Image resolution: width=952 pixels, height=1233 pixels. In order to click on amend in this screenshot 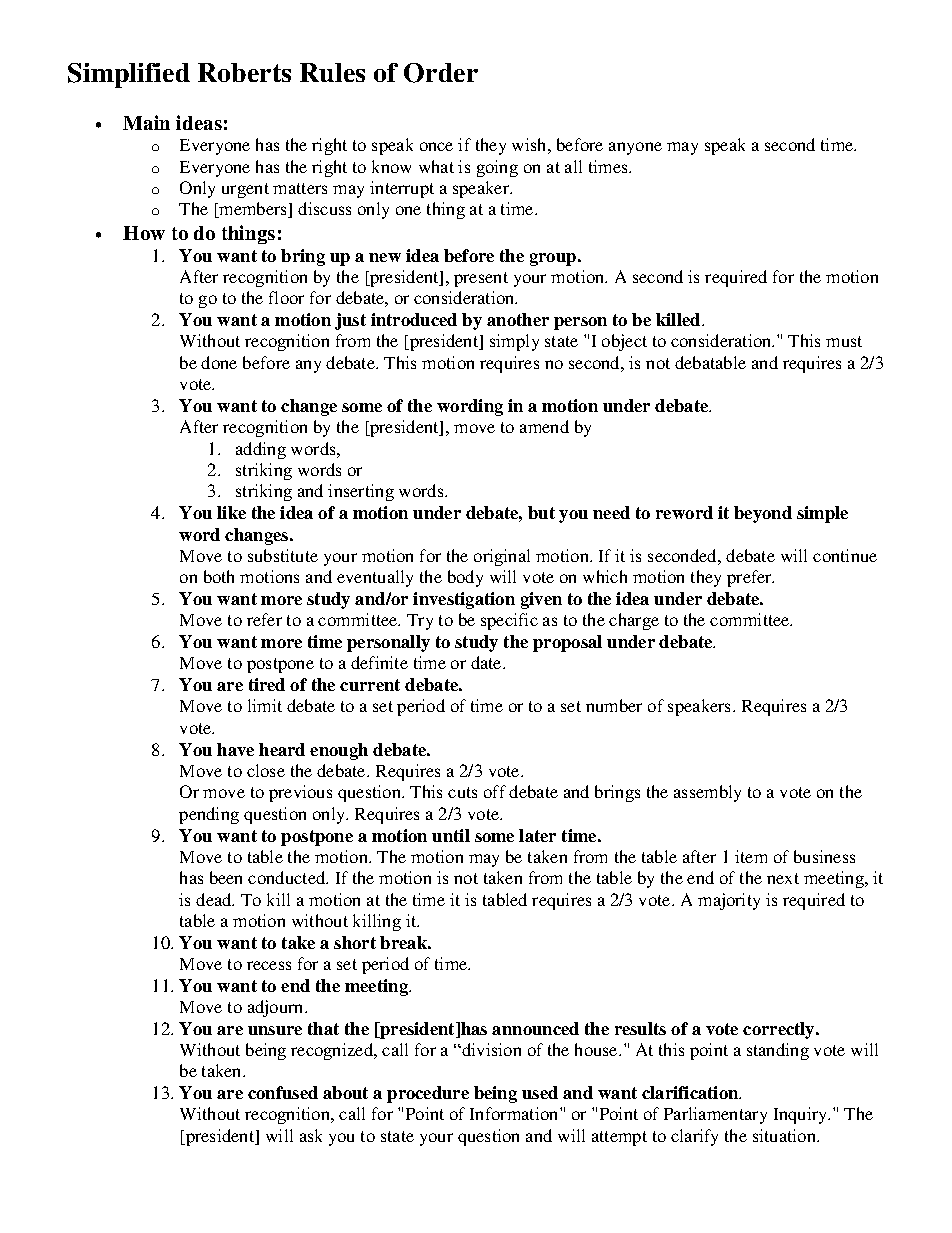, I will do `click(544, 426)`.
